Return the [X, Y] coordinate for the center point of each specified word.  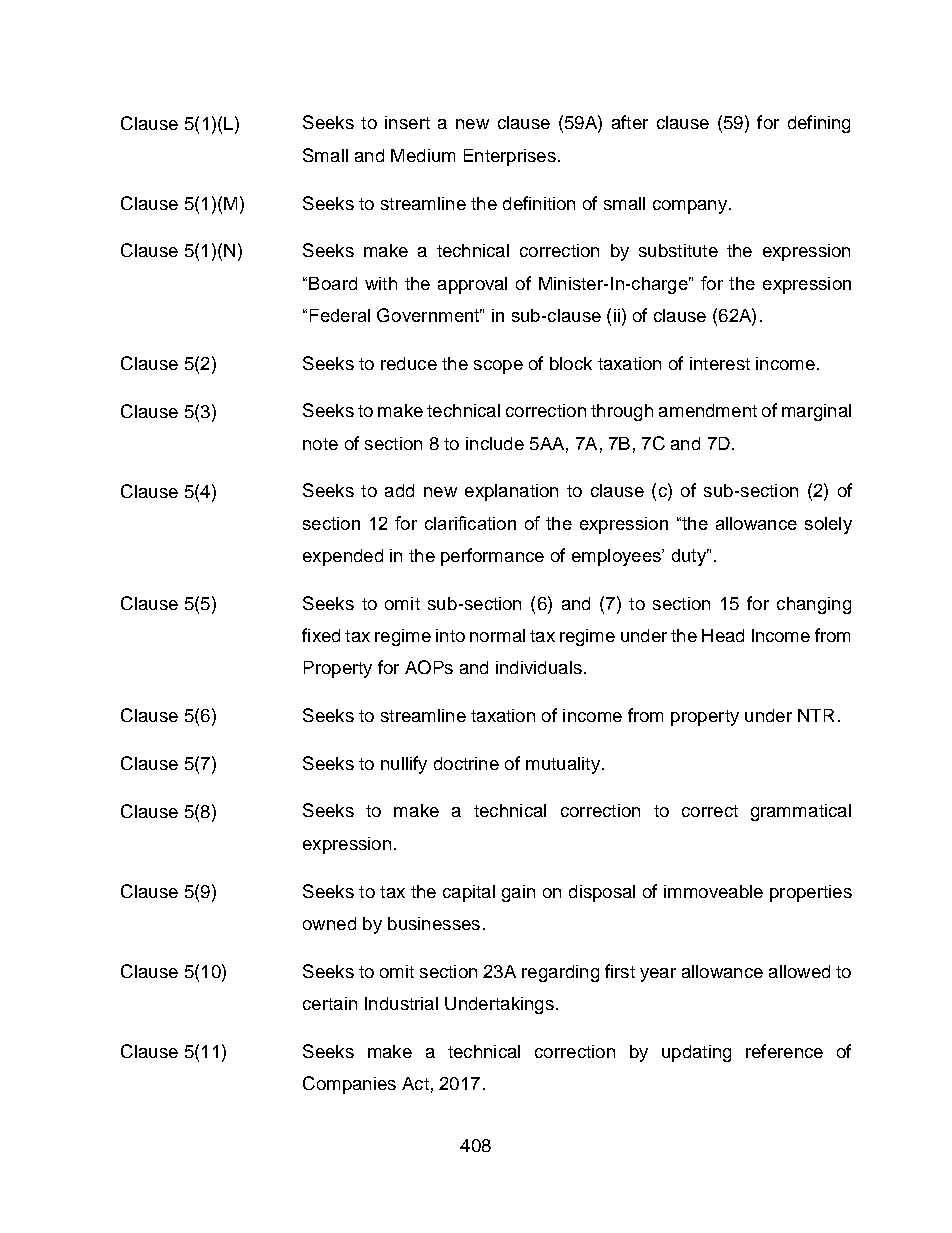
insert [407, 122]
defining [819, 124]
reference [784, 1051]
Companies [349, 1085]
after [630, 122]
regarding [560, 973]
